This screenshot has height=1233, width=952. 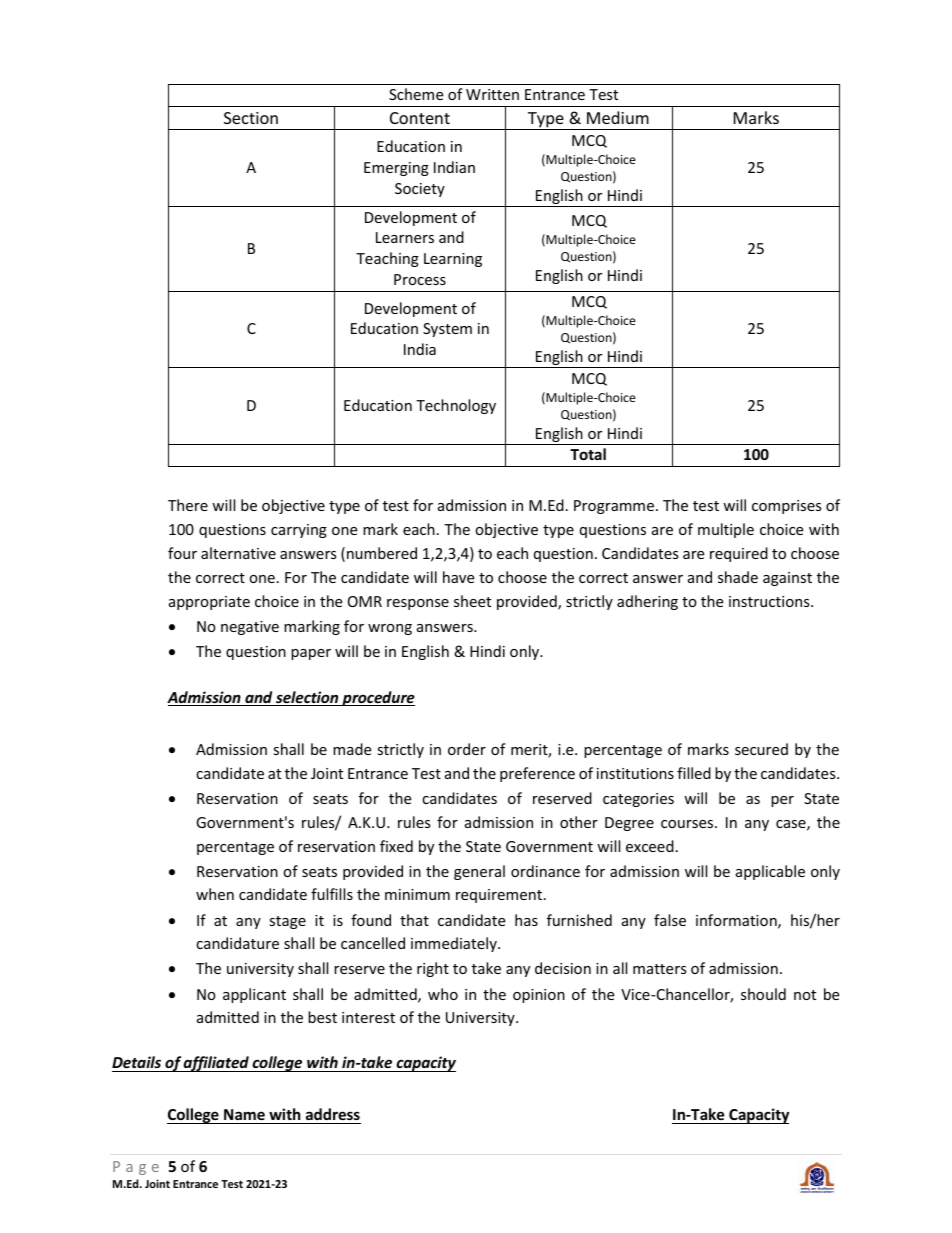 I want to click on Section, so click(x=251, y=118).
